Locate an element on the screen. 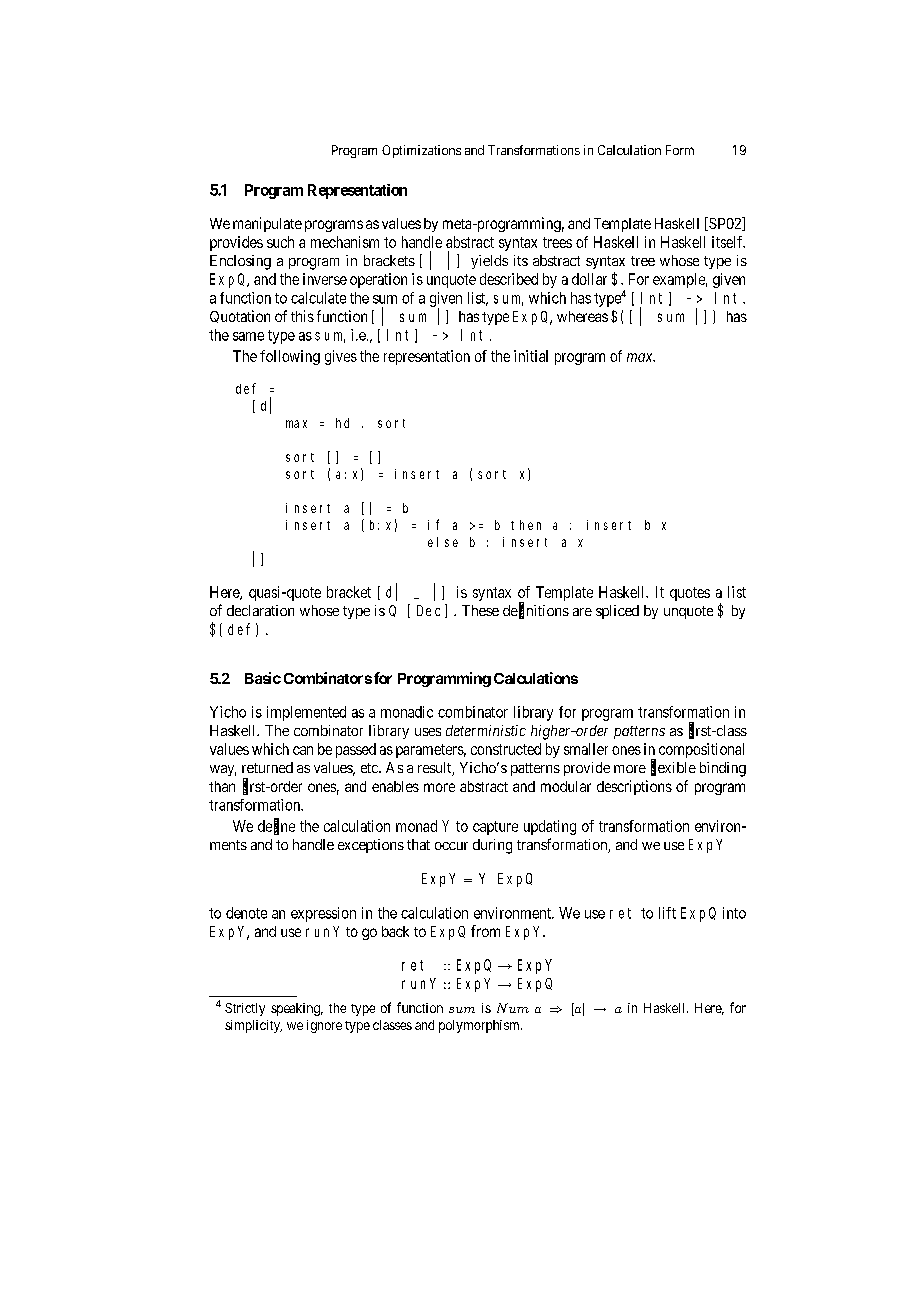  returned is located at coordinates (267, 767).
